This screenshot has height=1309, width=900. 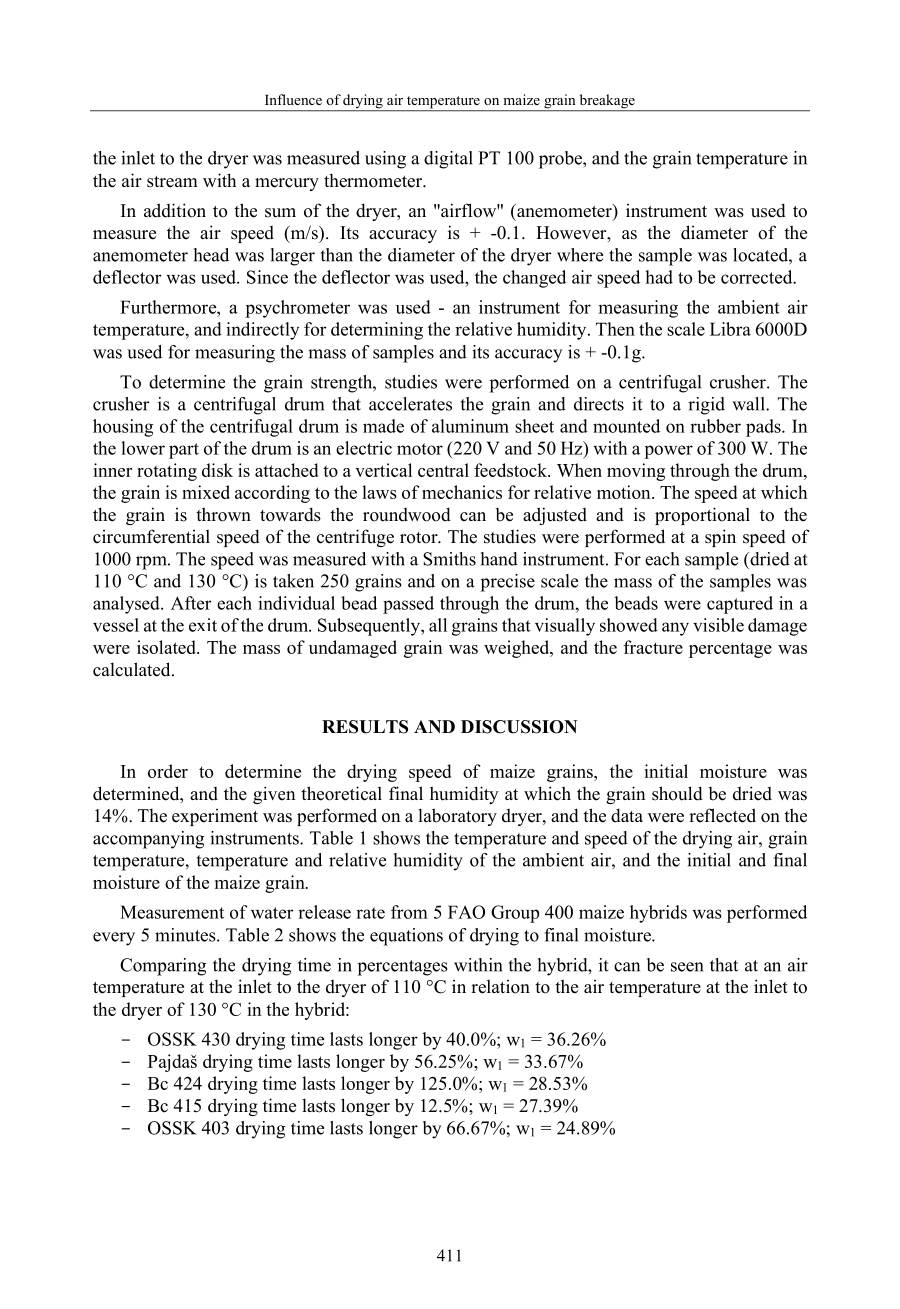 What do you see at coordinates (449, 559) in the screenshot?
I see `Smiths` at bounding box center [449, 559].
